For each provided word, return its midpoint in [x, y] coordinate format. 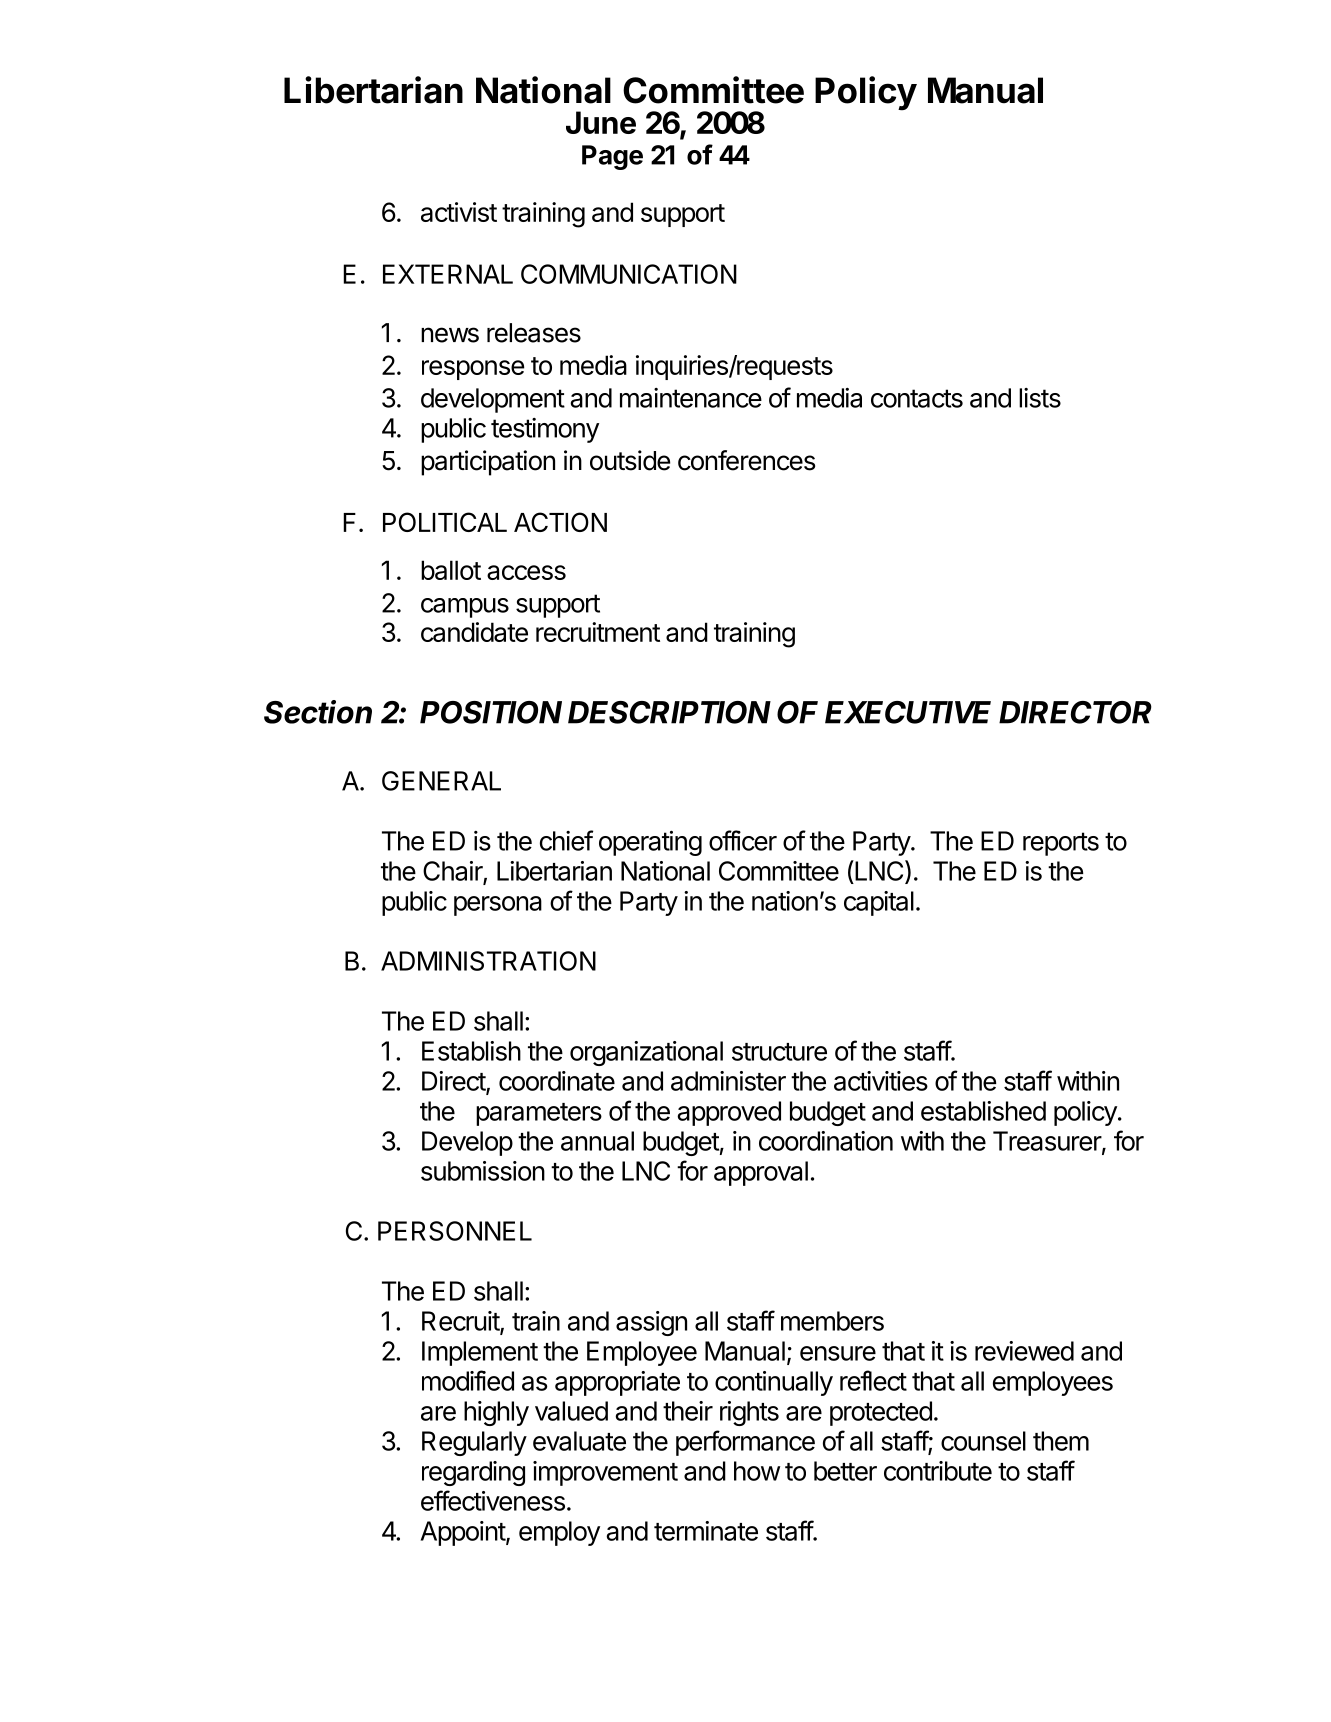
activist [459, 212]
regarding [473, 1473]
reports [1061, 844]
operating [650, 843]
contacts [917, 398]
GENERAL [441, 781]
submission [483, 1171]
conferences [746, 460]
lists [1040, 398]
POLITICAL [445, 522]
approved [729, 1113]
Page [612, 157]
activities [881, 1081]
